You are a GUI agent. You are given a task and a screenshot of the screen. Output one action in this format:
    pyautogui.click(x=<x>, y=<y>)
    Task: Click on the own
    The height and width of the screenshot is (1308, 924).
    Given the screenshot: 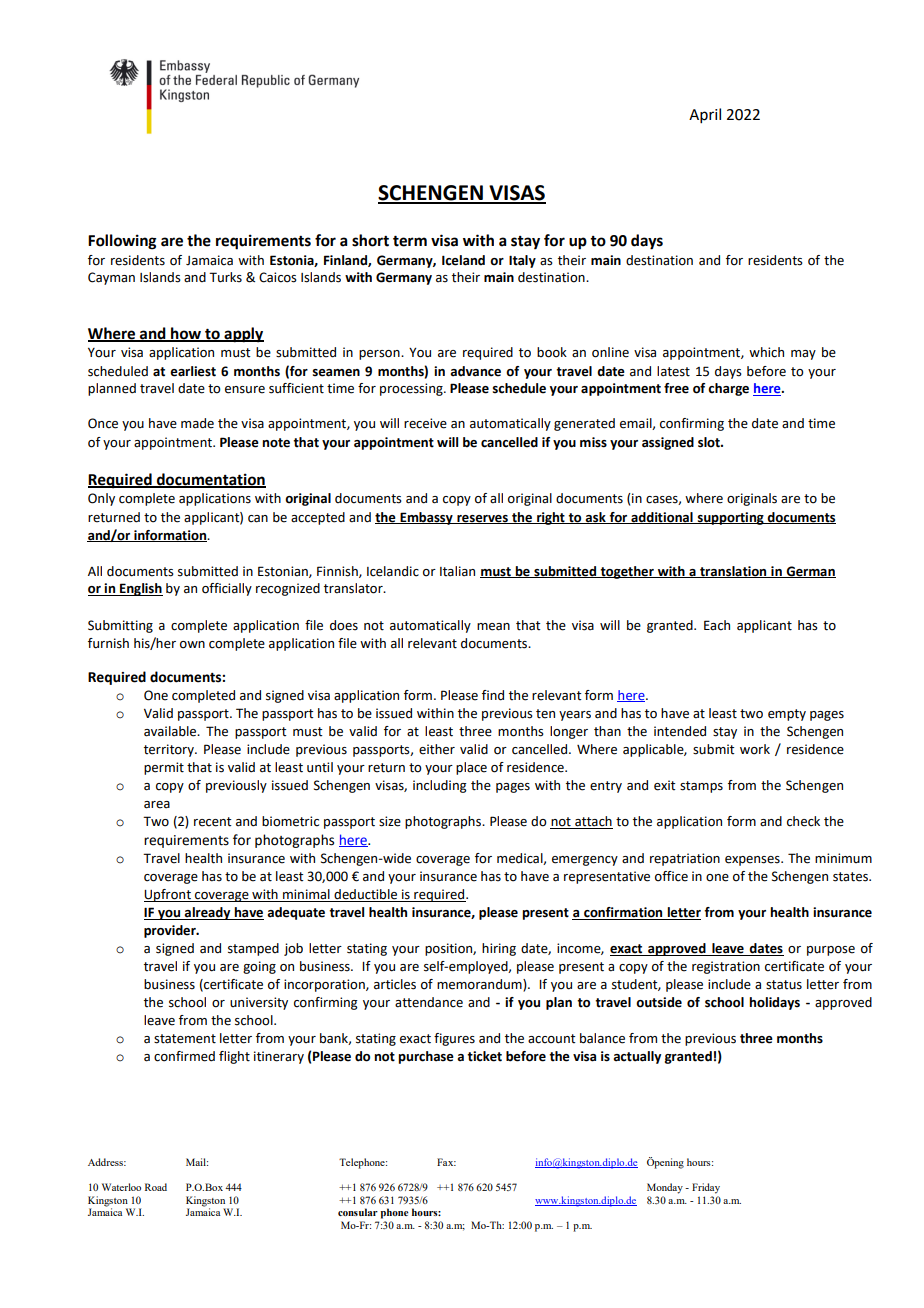 What is the action you would take?
    pyautogui.click(x=192, y=645)
